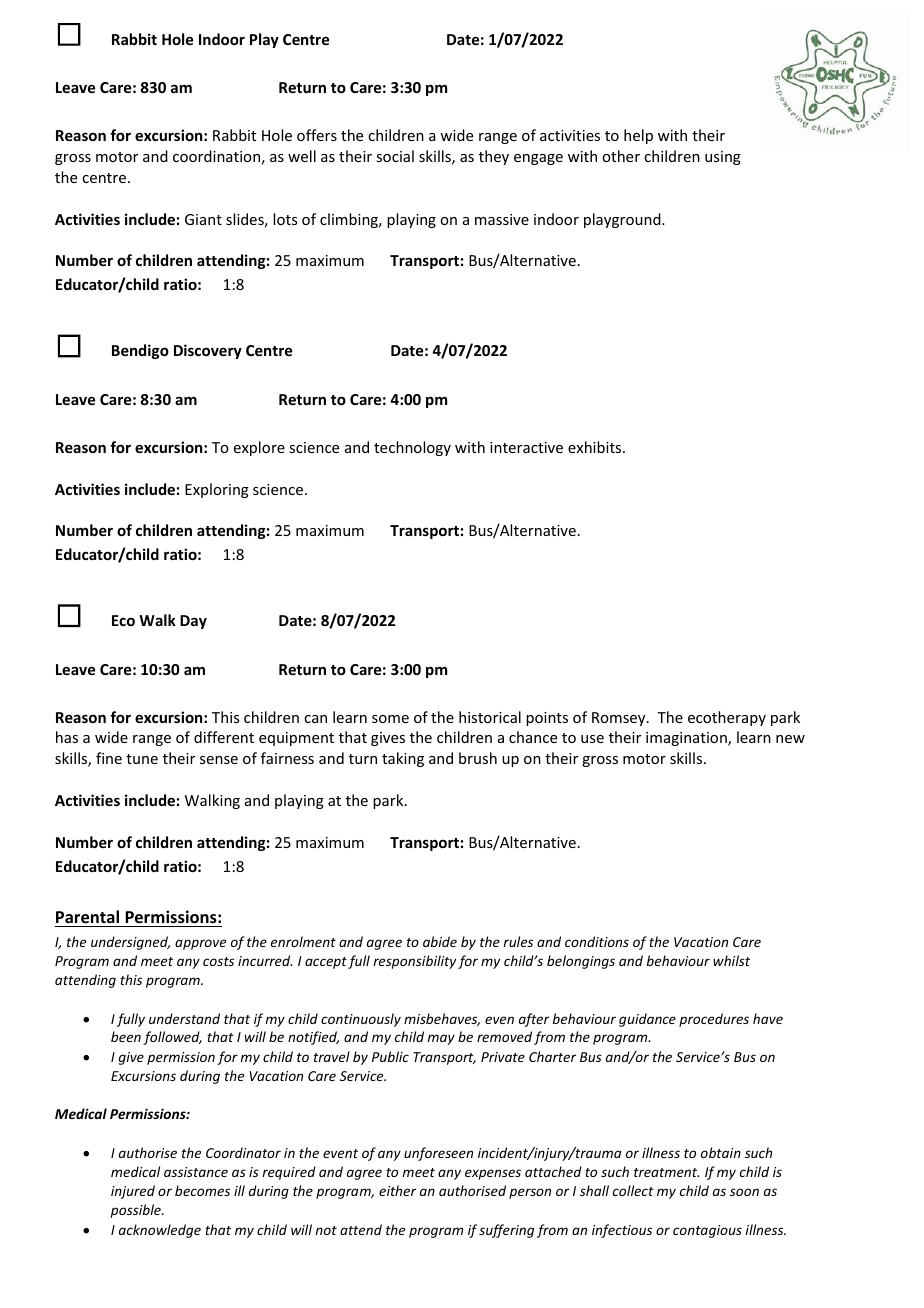 The width and height of the image is (924, 1308). What do you see at coordinates (687, 739) in the image?
I see `imagination` at bounding box center [687, 739].
